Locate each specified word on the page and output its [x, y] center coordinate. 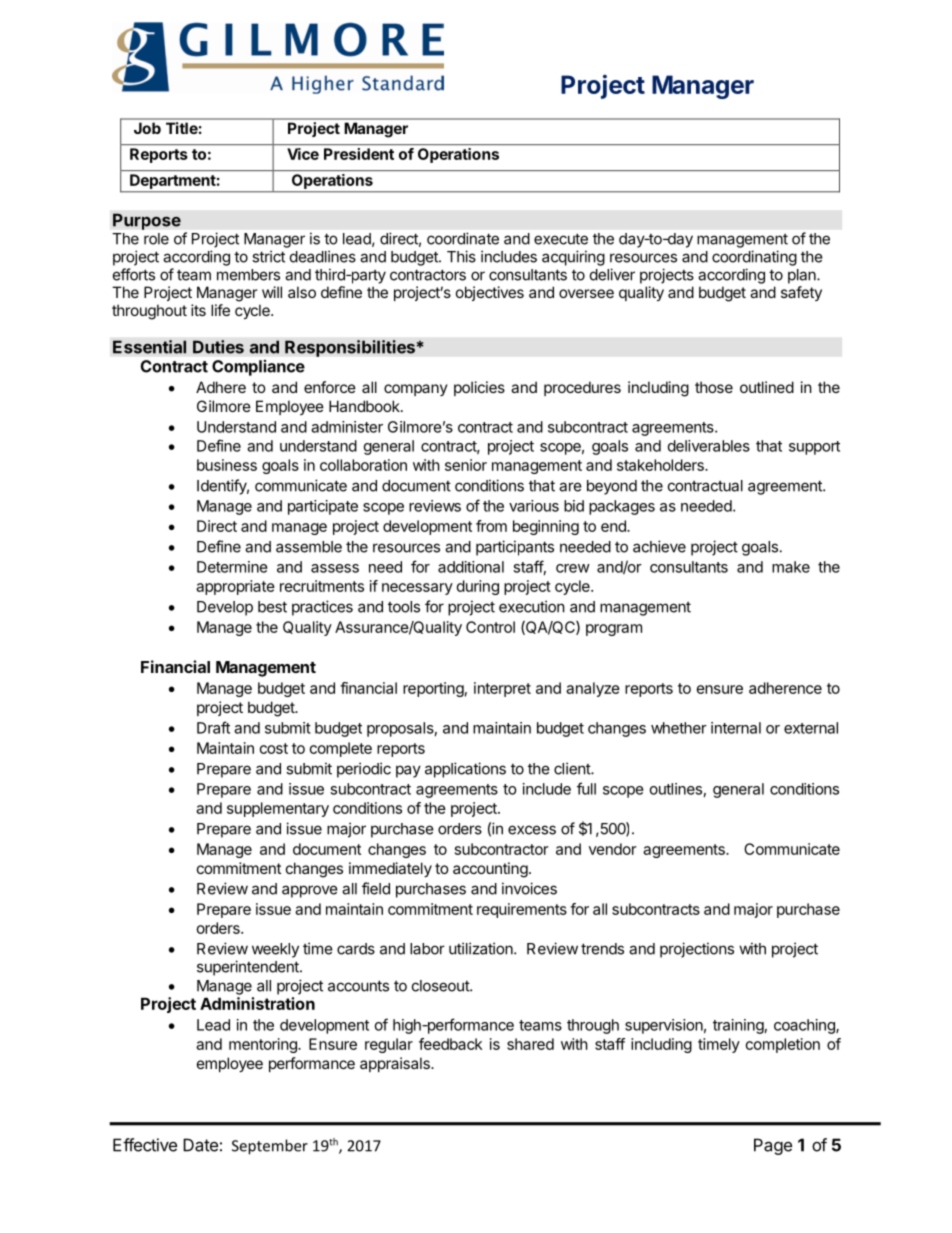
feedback [450, 1044]
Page [773, 1146]
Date [200, 1145]
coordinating [754, 258]
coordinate [463, 238]
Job [147, 128]
